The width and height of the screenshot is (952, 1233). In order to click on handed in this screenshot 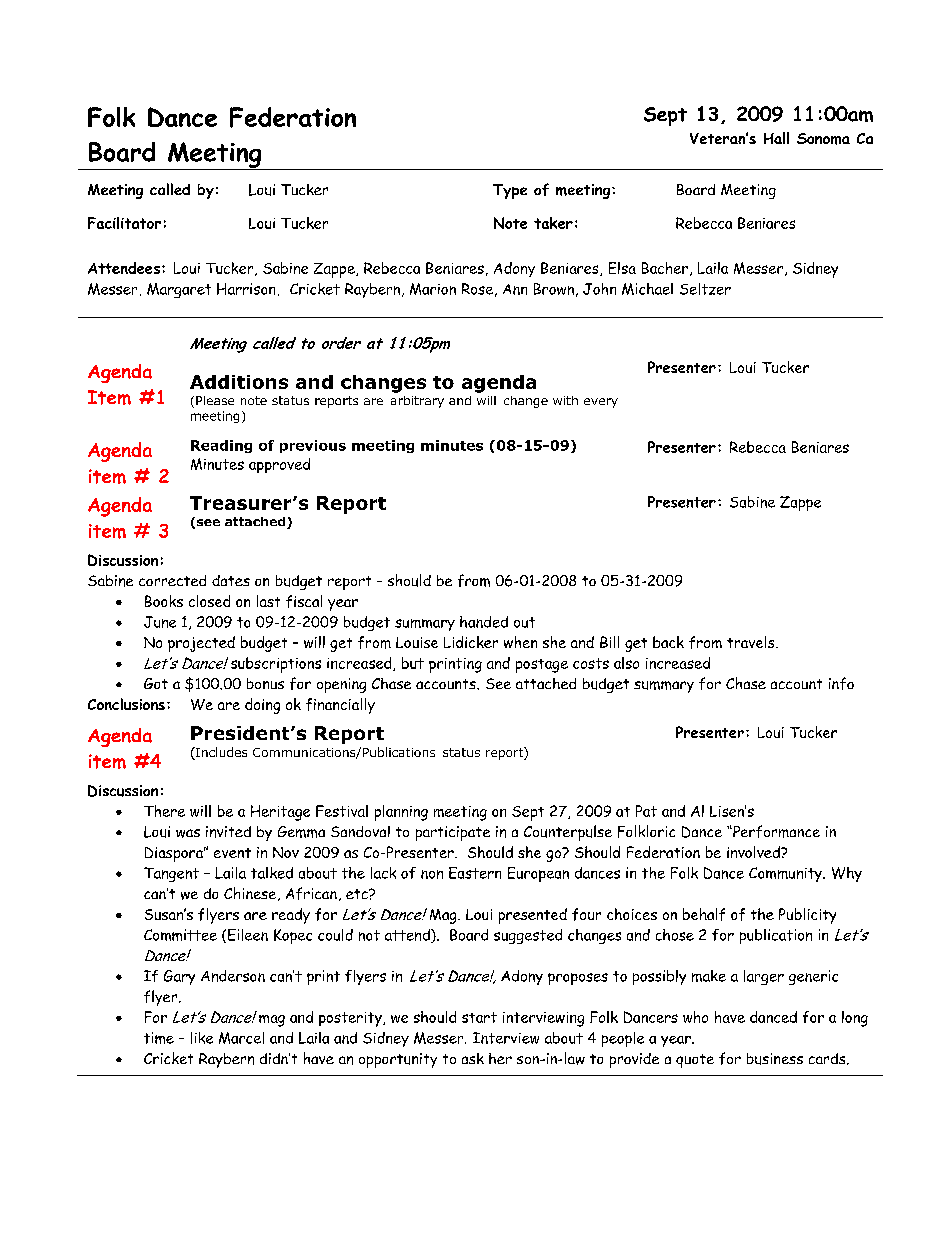, I will do `click(484, 622)`.
